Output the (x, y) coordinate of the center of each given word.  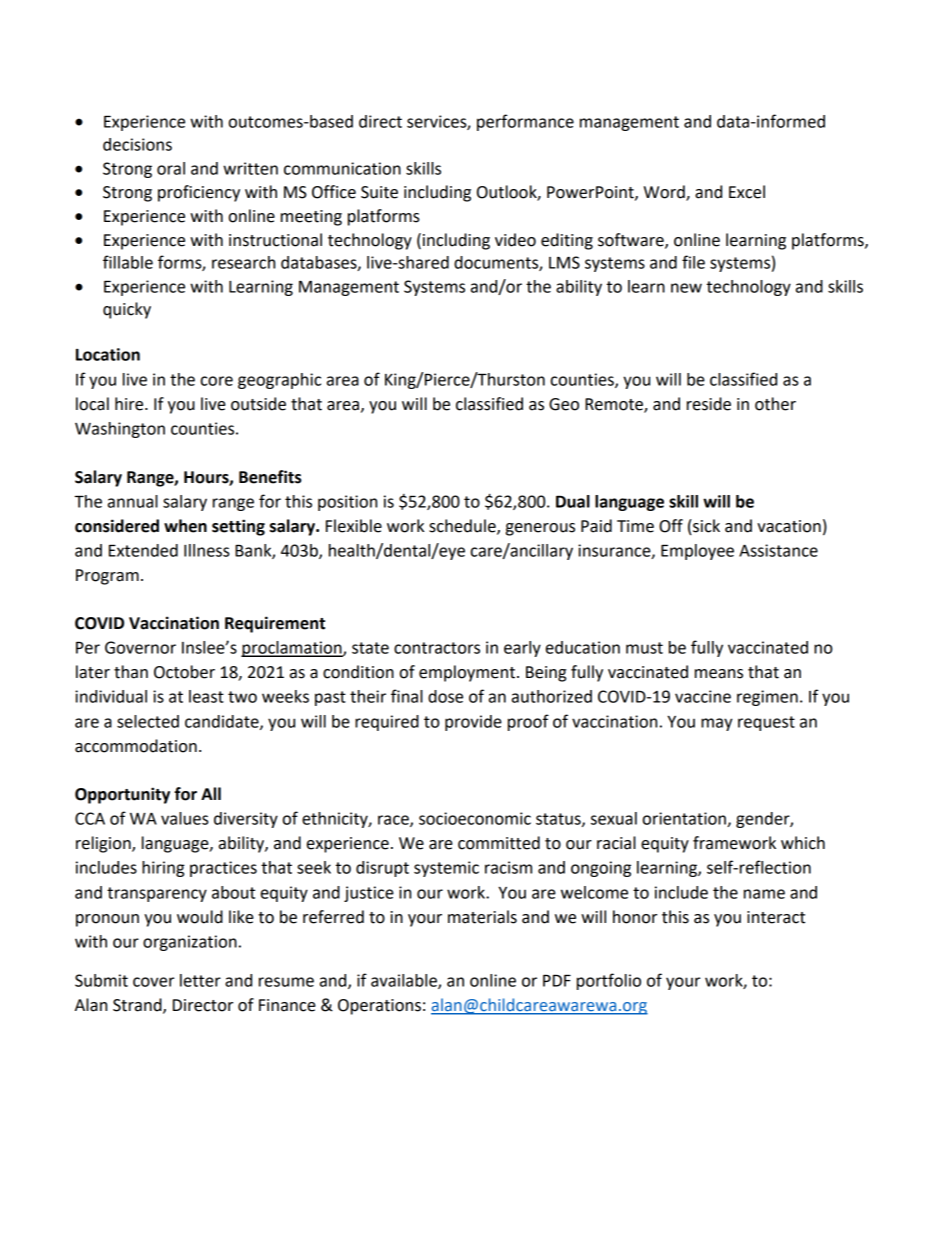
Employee (697, 552)
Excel (747, 192)
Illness (206, 550)
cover (153, 982)
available (405, 981)
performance (525, 122)
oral (171, 168)
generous (540, 529)
